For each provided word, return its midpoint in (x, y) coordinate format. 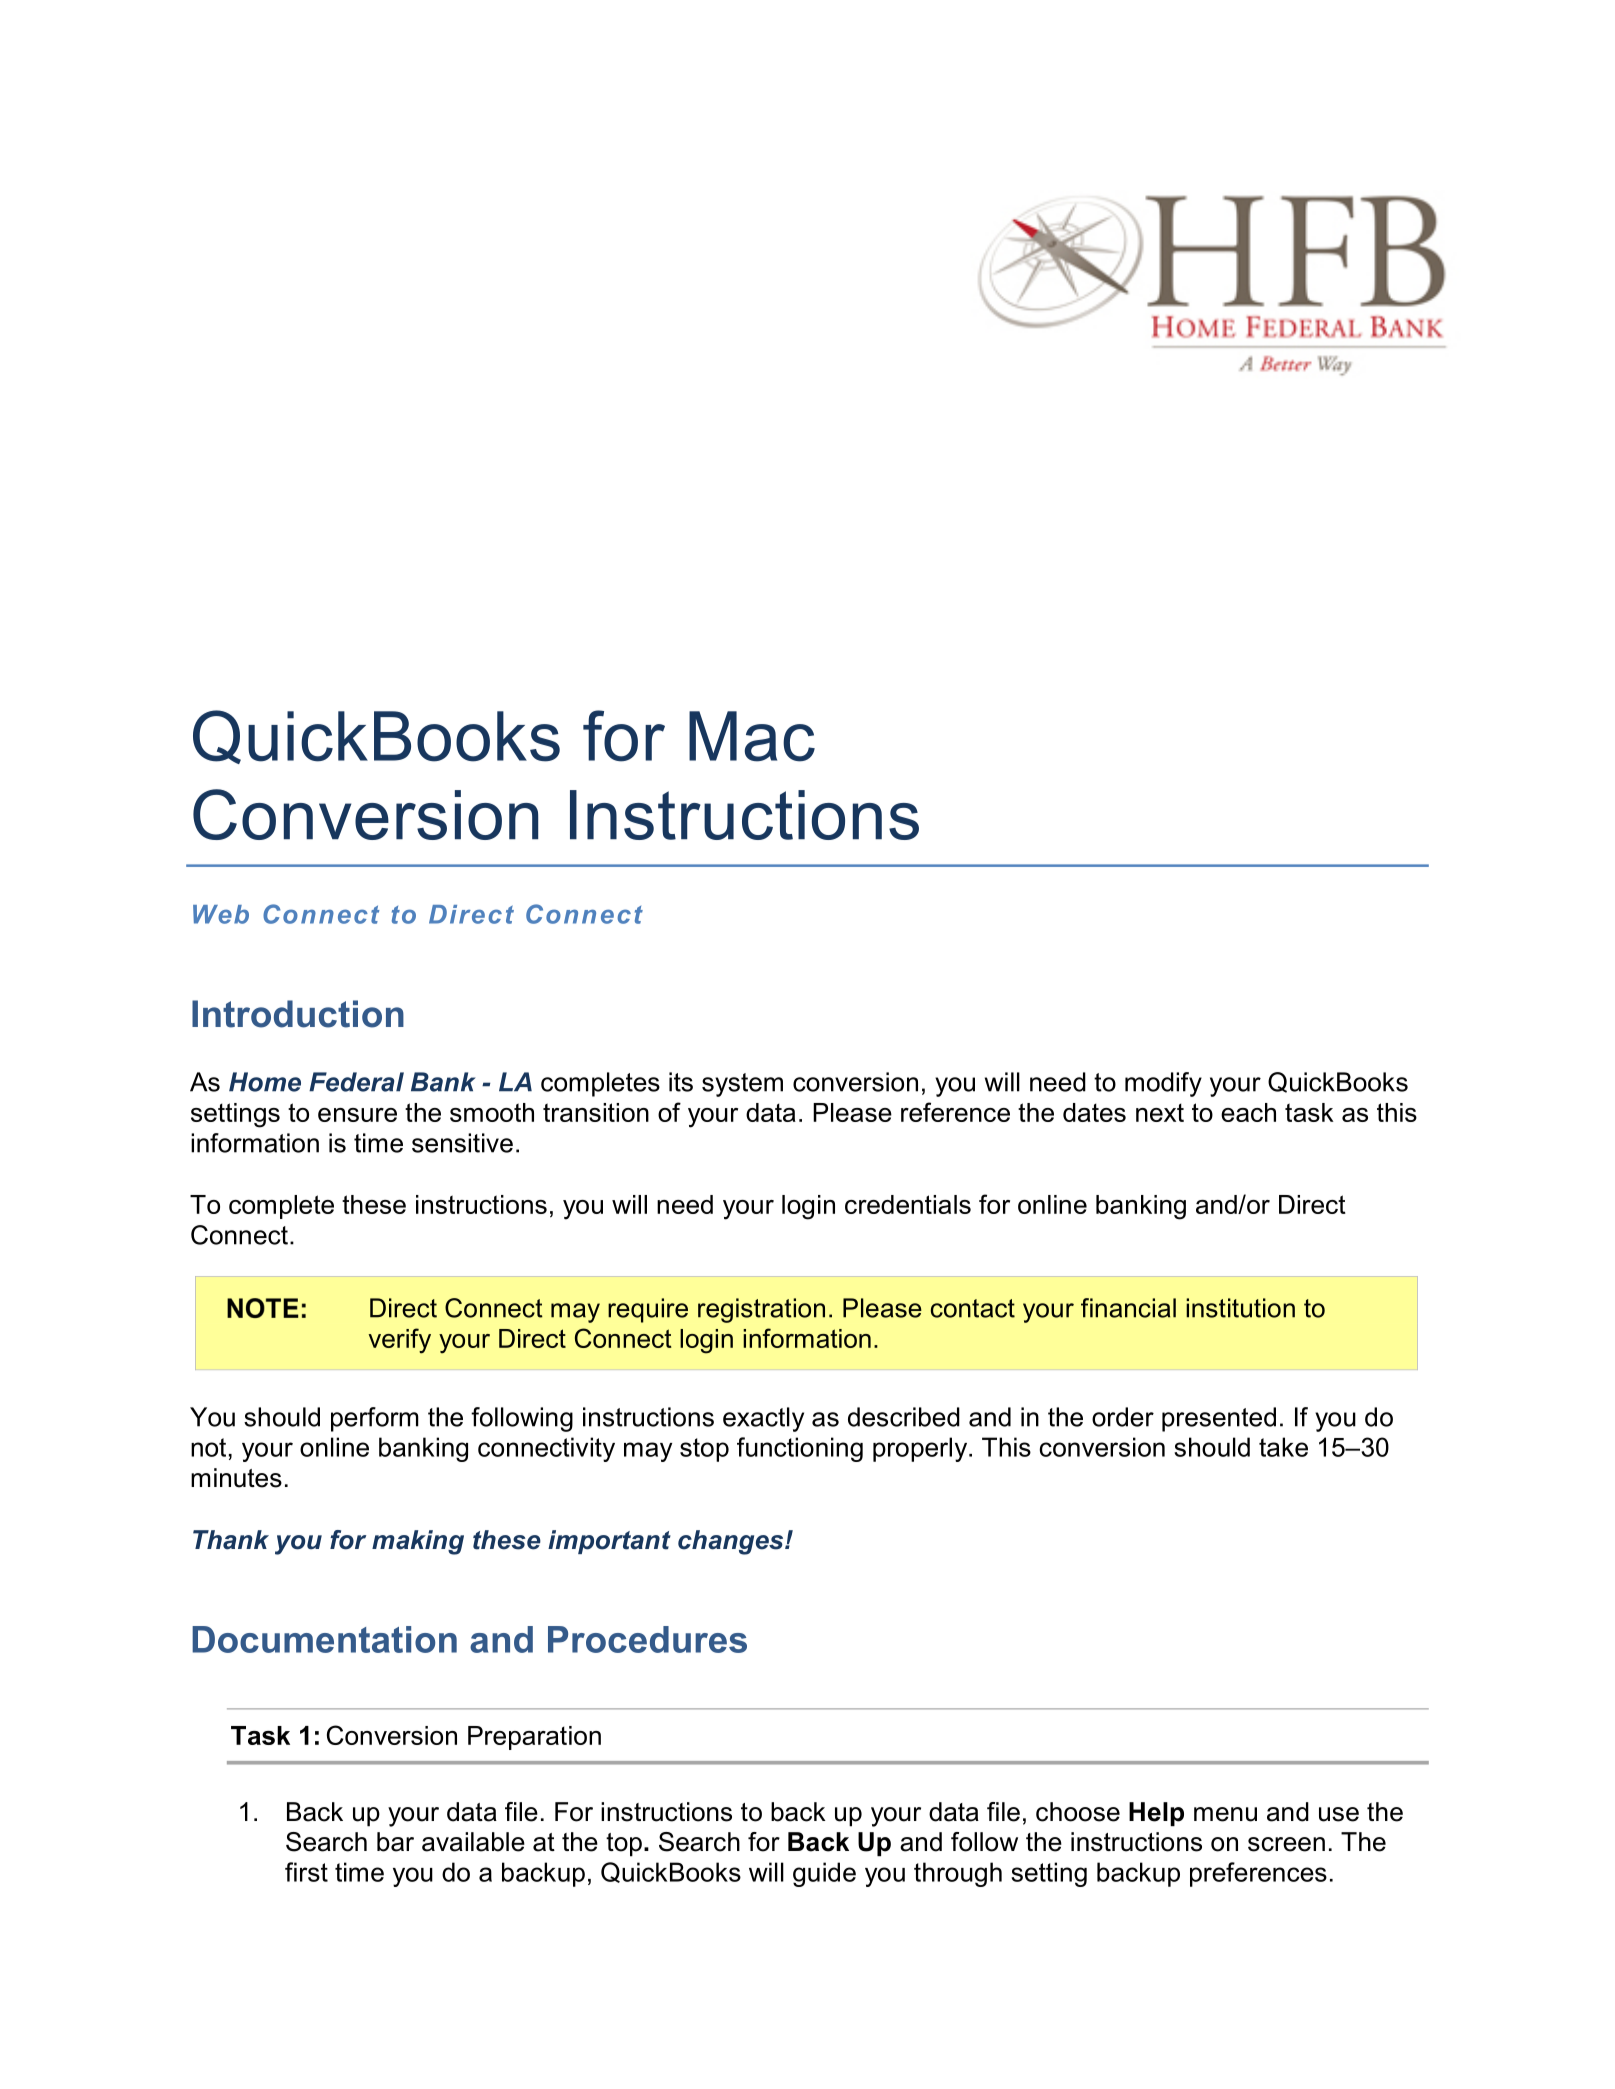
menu (1225, 1814)
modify (1163, 1084)
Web (221, 914)
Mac (752, 736)
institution (1240, 1308)
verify (399, 1341)
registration (761, 1310)
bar (395, 1842)
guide (824, 1874)
